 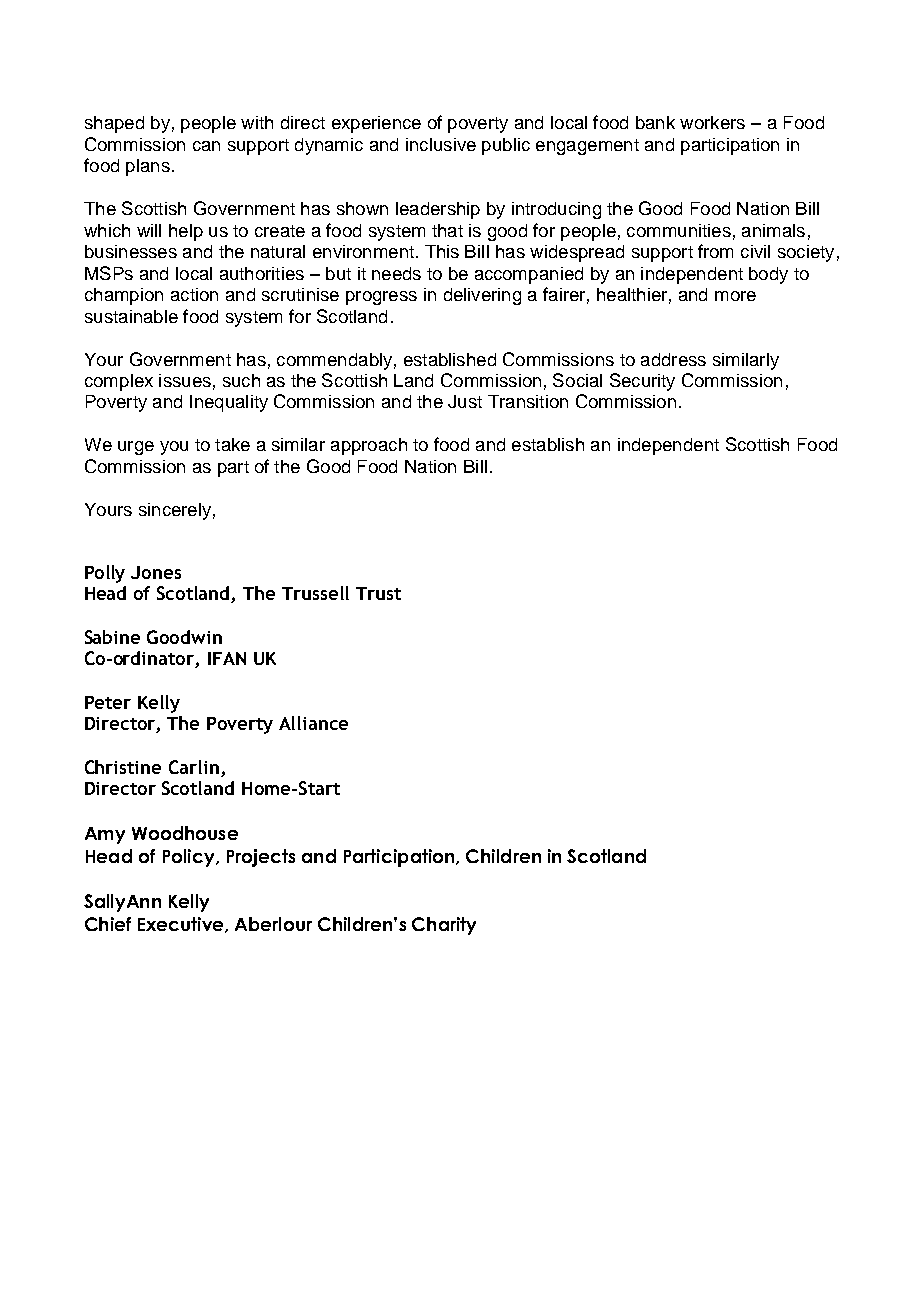 I want to click on Just, so click(x=465, y=401).
